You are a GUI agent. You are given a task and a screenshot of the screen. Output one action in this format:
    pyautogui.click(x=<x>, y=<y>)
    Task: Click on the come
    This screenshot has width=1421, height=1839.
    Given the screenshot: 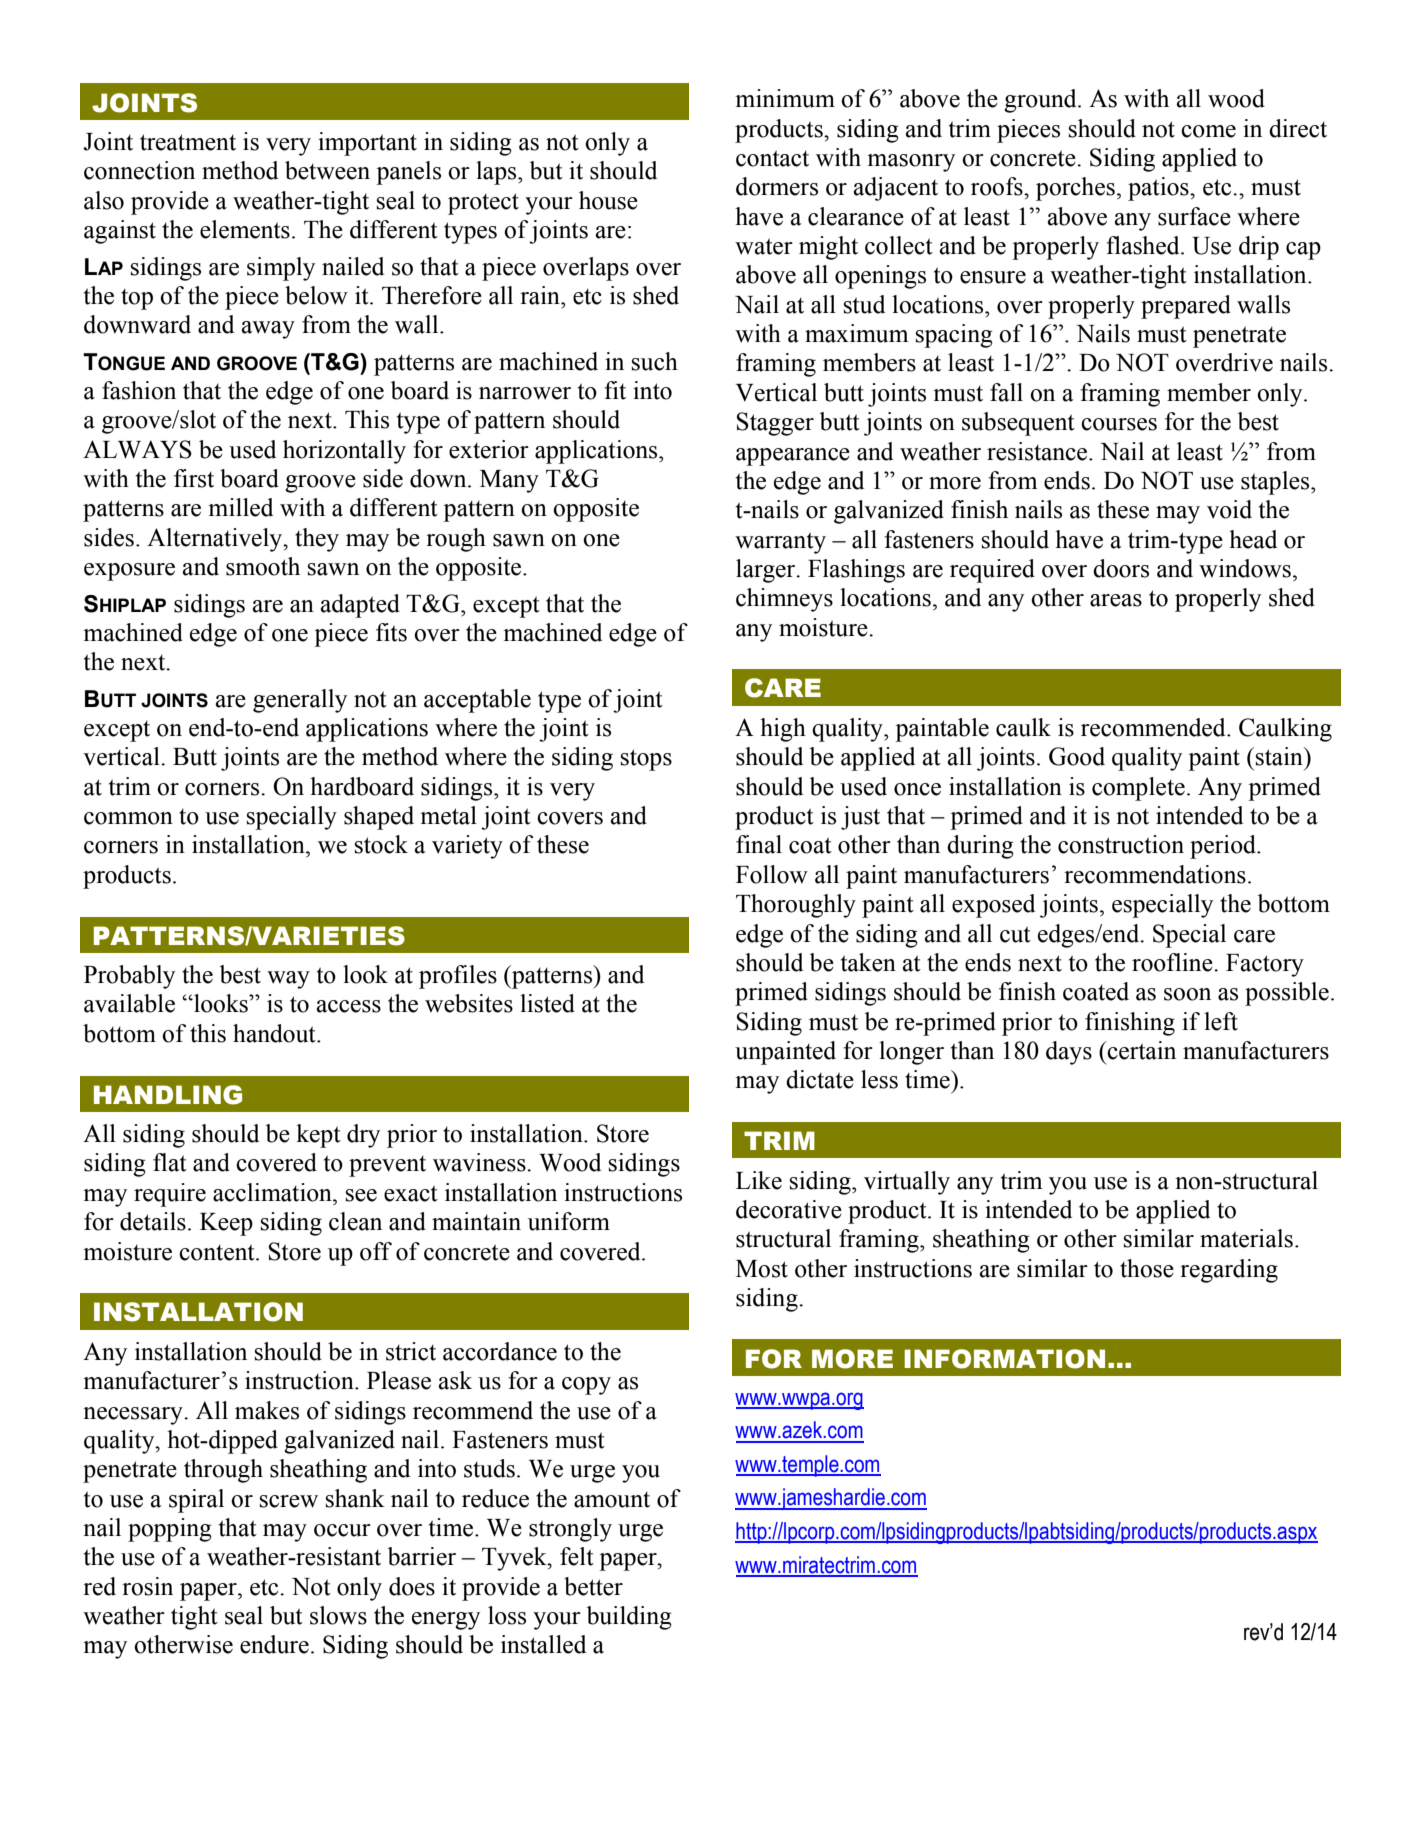 What is the action you would take?
    pyautogui.click(x=1208, y=131)
